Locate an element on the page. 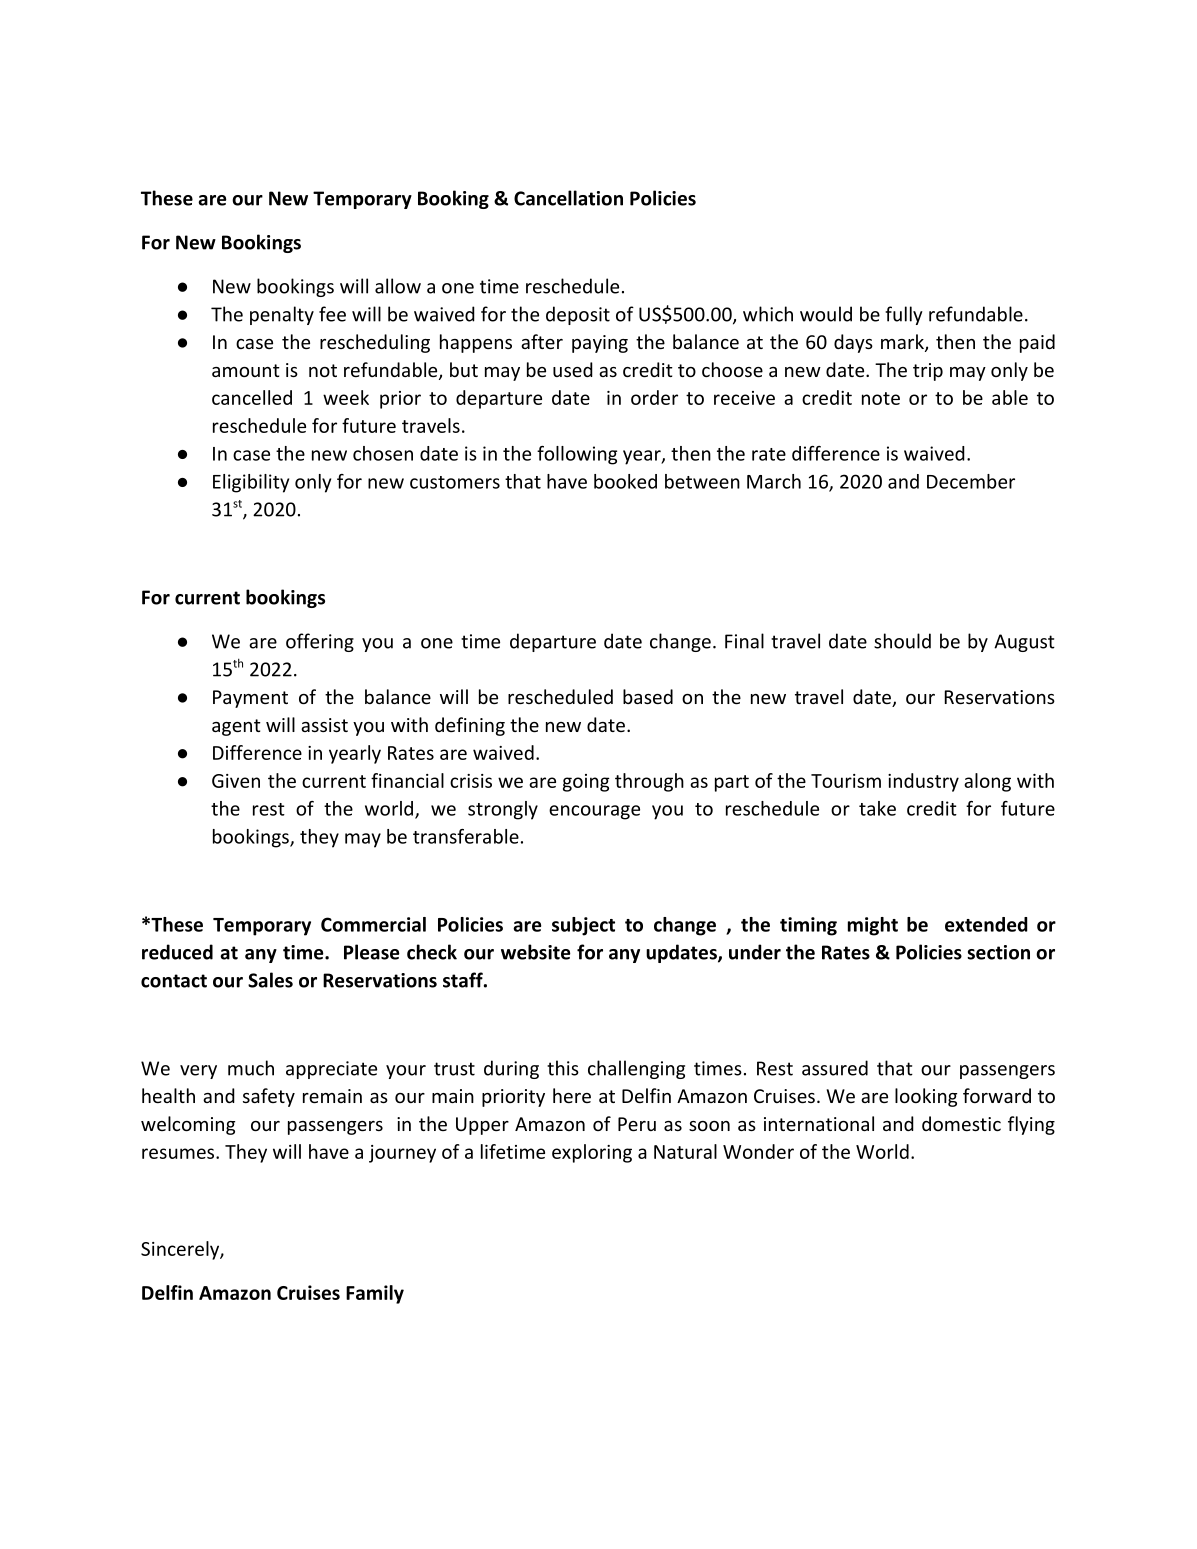 The width and height of the page is (1197, 1549). penalty is located at coordinates (282, 315).
